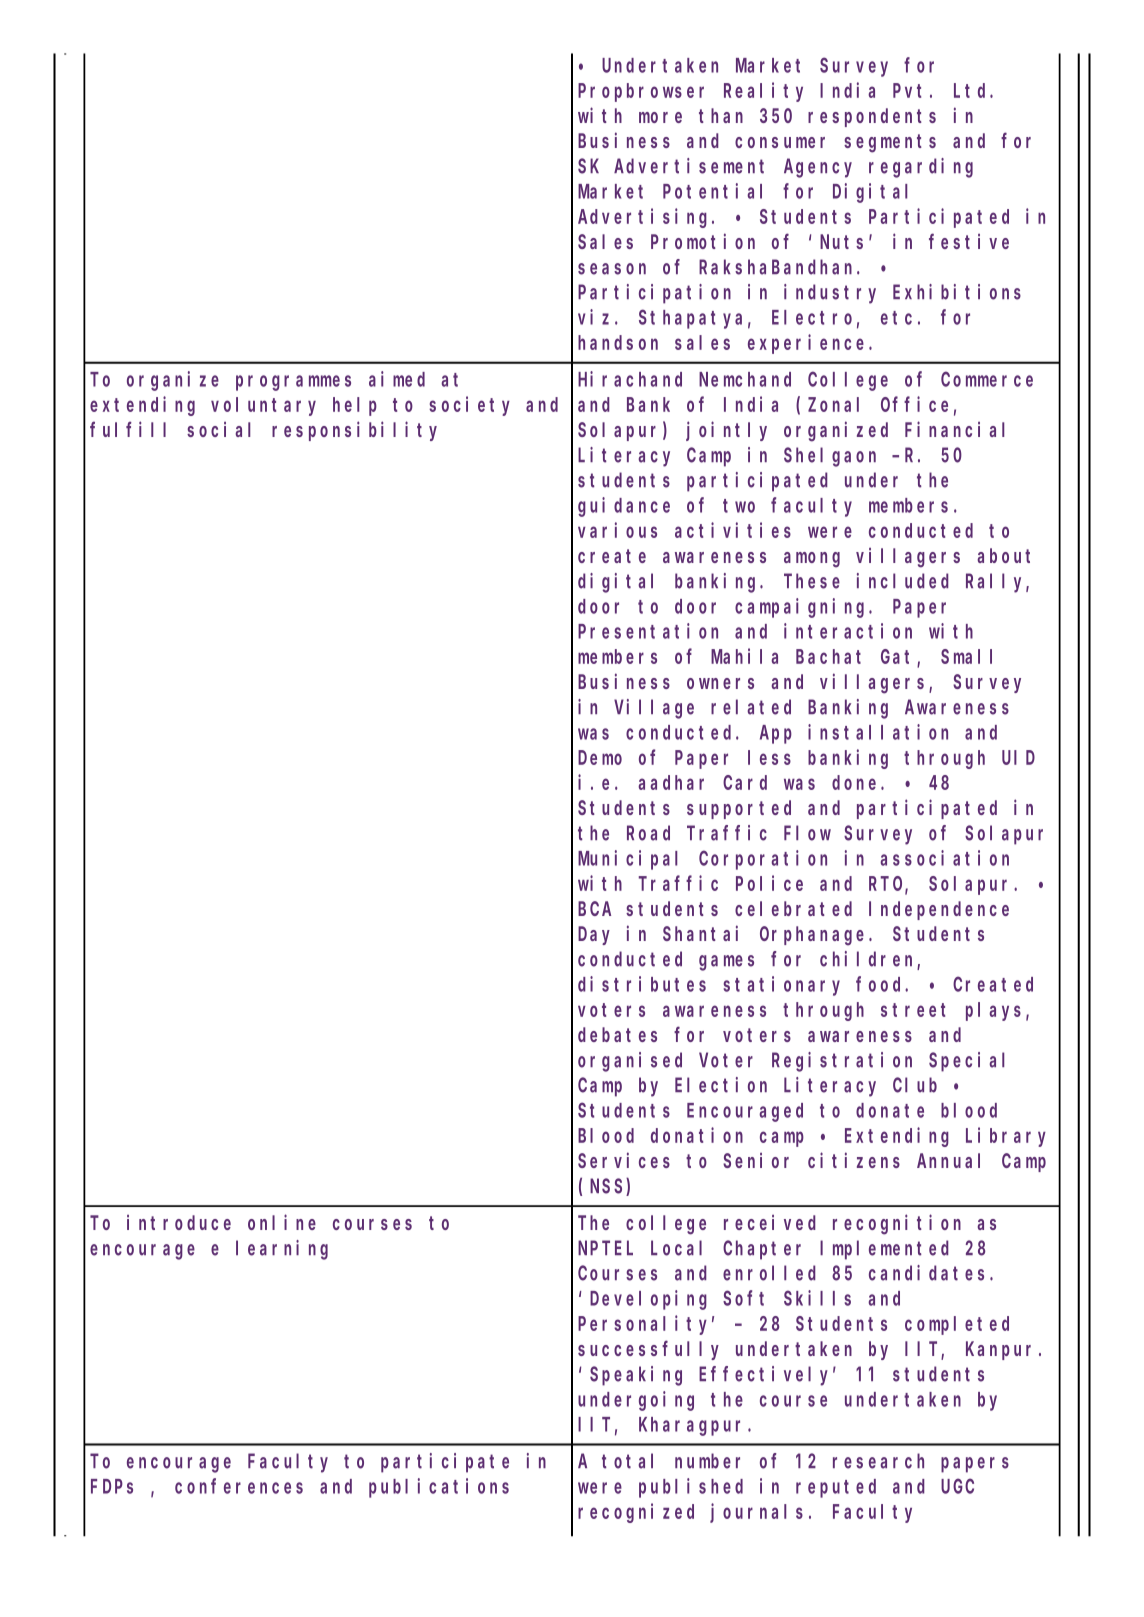 The image size is (1144, 1617). Describe the element at coordinates (648, 833) in the image. I see `Road` at that location.
